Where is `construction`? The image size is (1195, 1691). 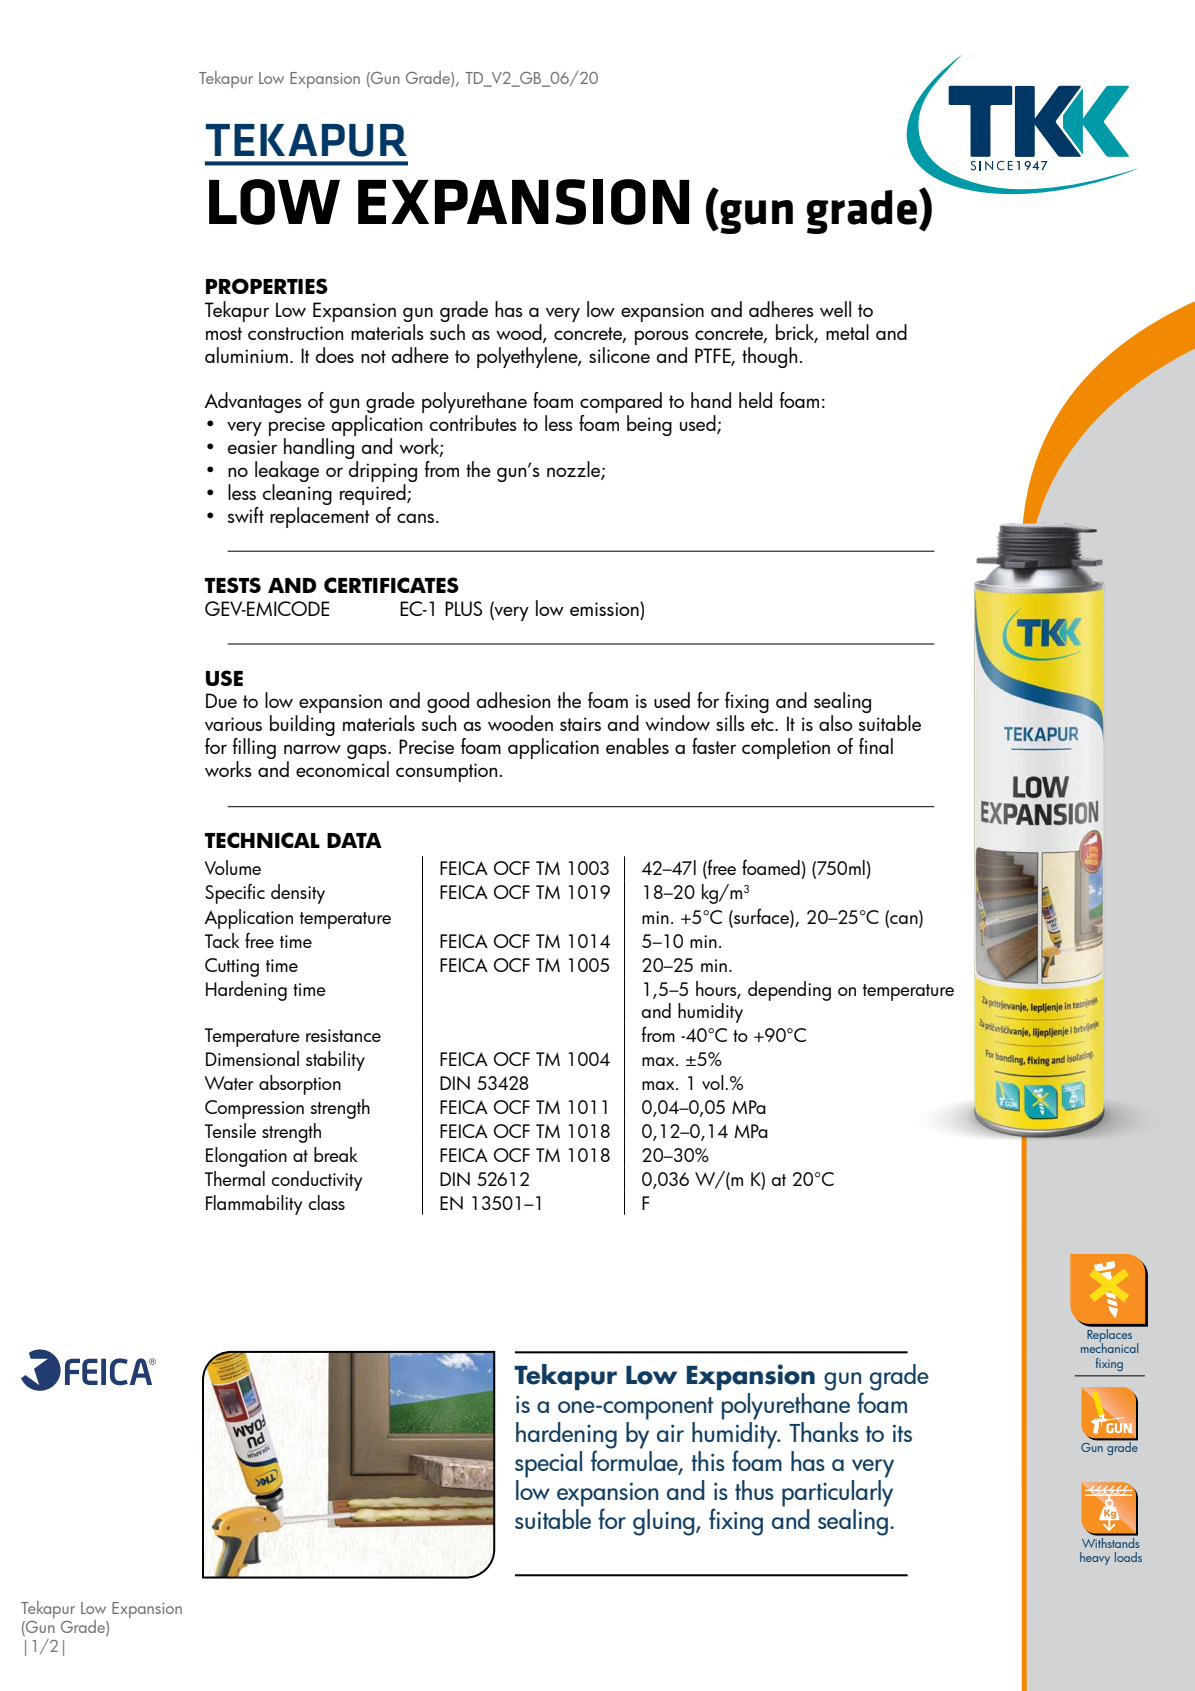
construction is located at coordinates (296, 333).
